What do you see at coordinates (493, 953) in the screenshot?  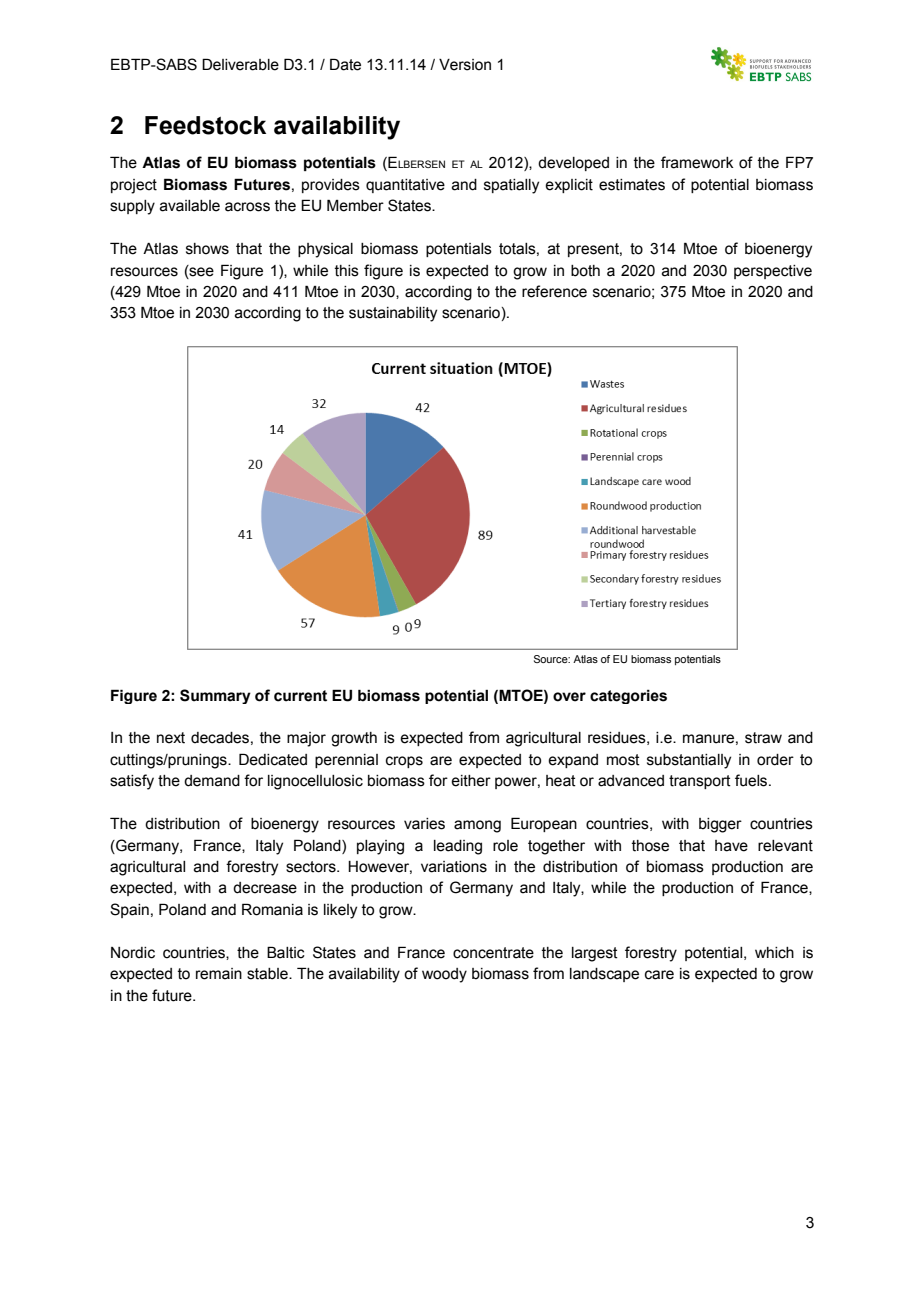 I see `concentrate` at bounding box center [493, 953].
